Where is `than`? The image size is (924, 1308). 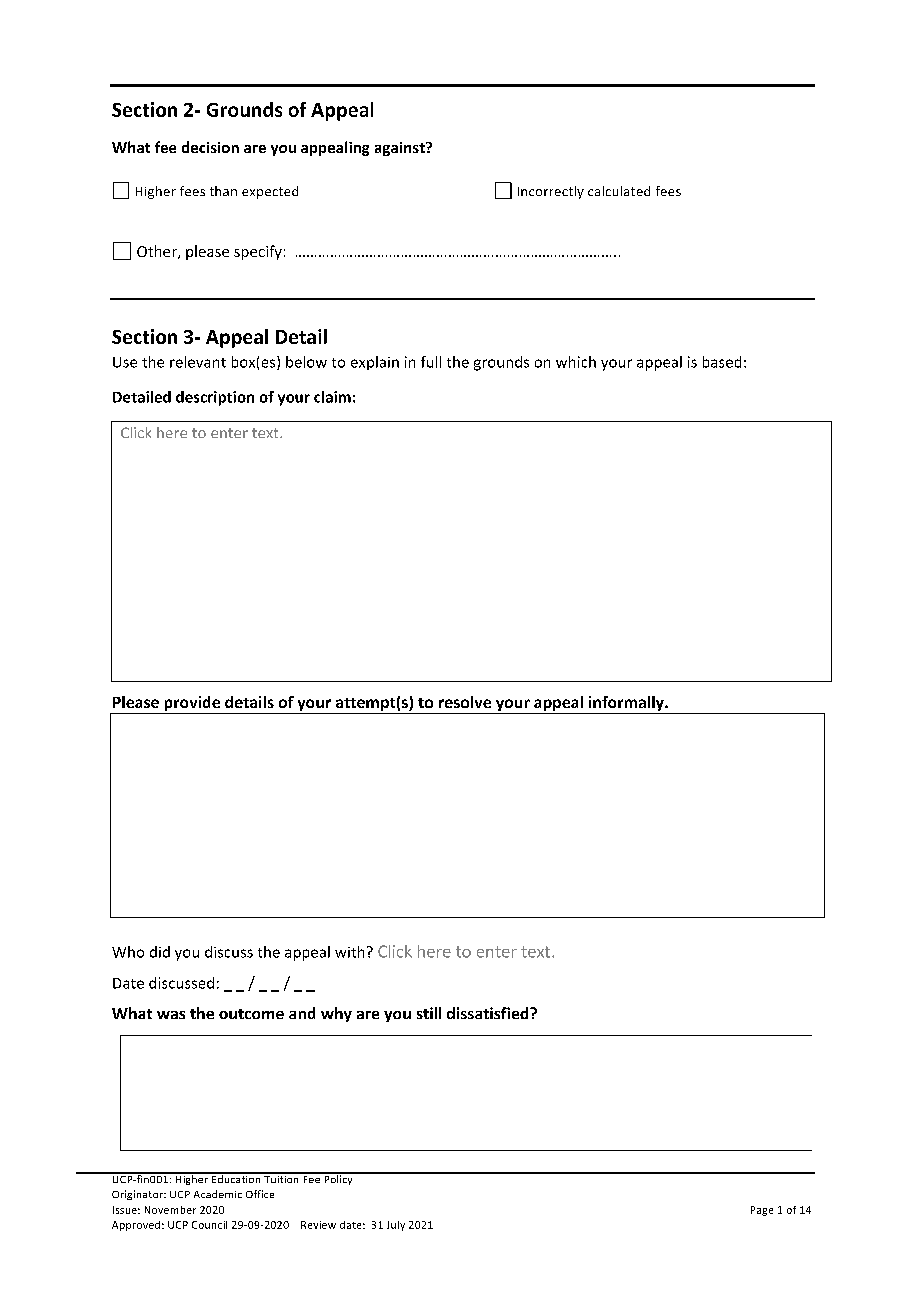
than is located at coordinates (223, 191).
